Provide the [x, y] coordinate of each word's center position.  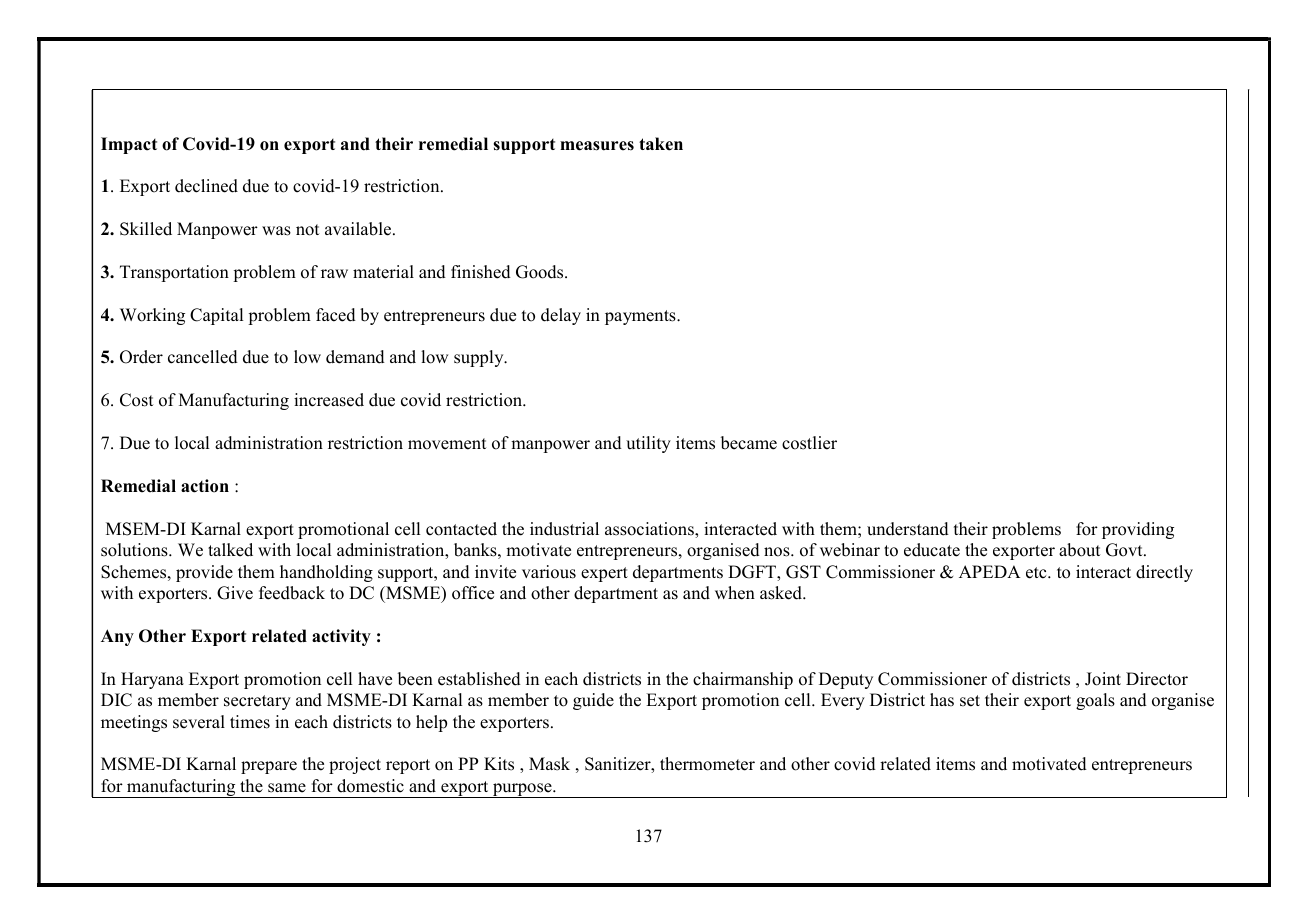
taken [661, 144]
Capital [216, 316]
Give [235, 593]
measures [597, 146]
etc [1037, 573]
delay [561, 316]
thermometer [707, 764]
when [735, 593]
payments [641, 317]
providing [1138, 530]
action [205, 486]
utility [648, 444]
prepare [269, 767]
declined [206, 186]
